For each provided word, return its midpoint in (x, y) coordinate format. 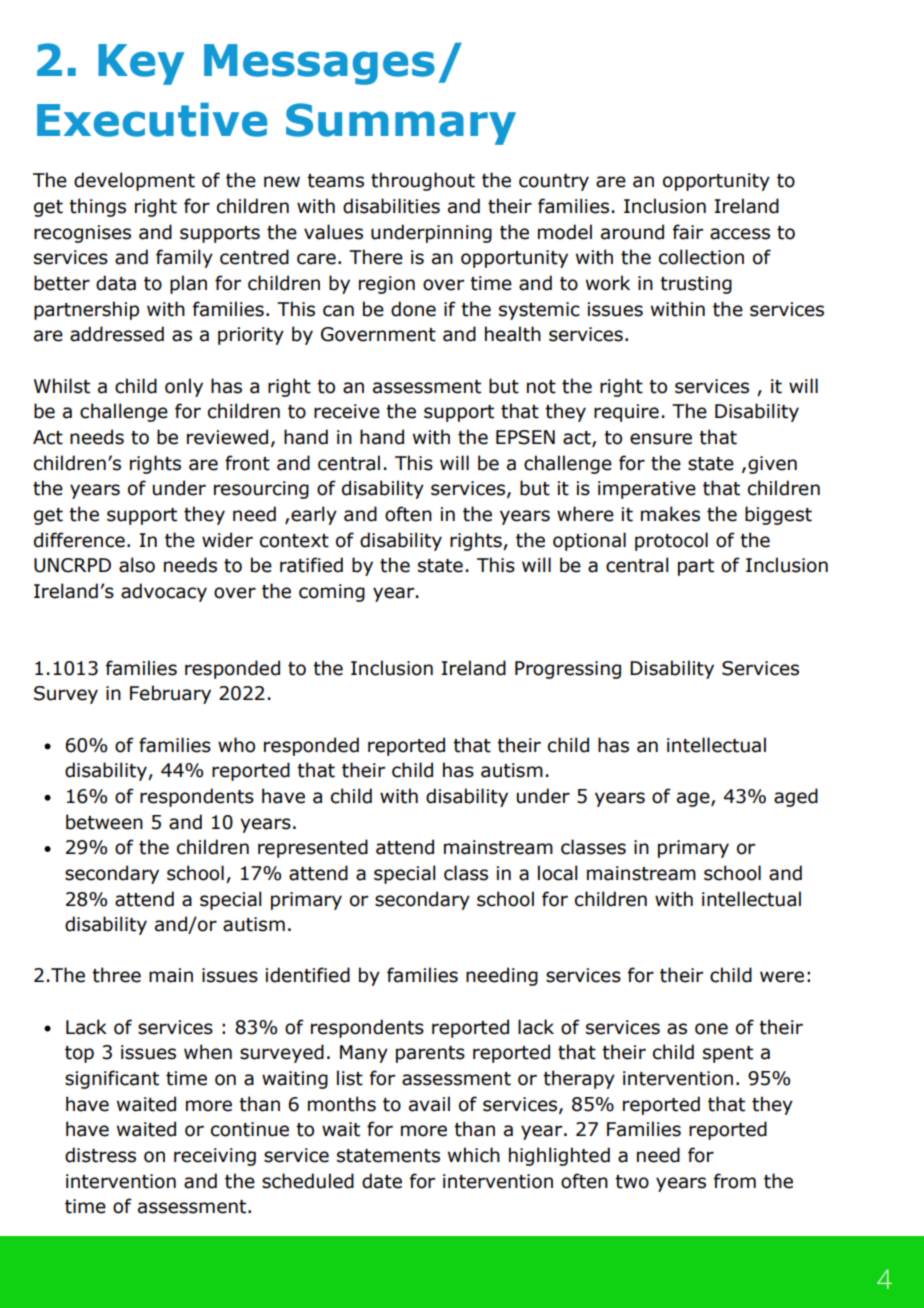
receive (347, 411)
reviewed (227, 437)
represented (313, 848)
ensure (661, 439)
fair (688, 232)
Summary (401, 124)
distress (100, 1155)
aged (796, 797)
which (474, 1155)
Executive (152, 120)
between (104, 822)
